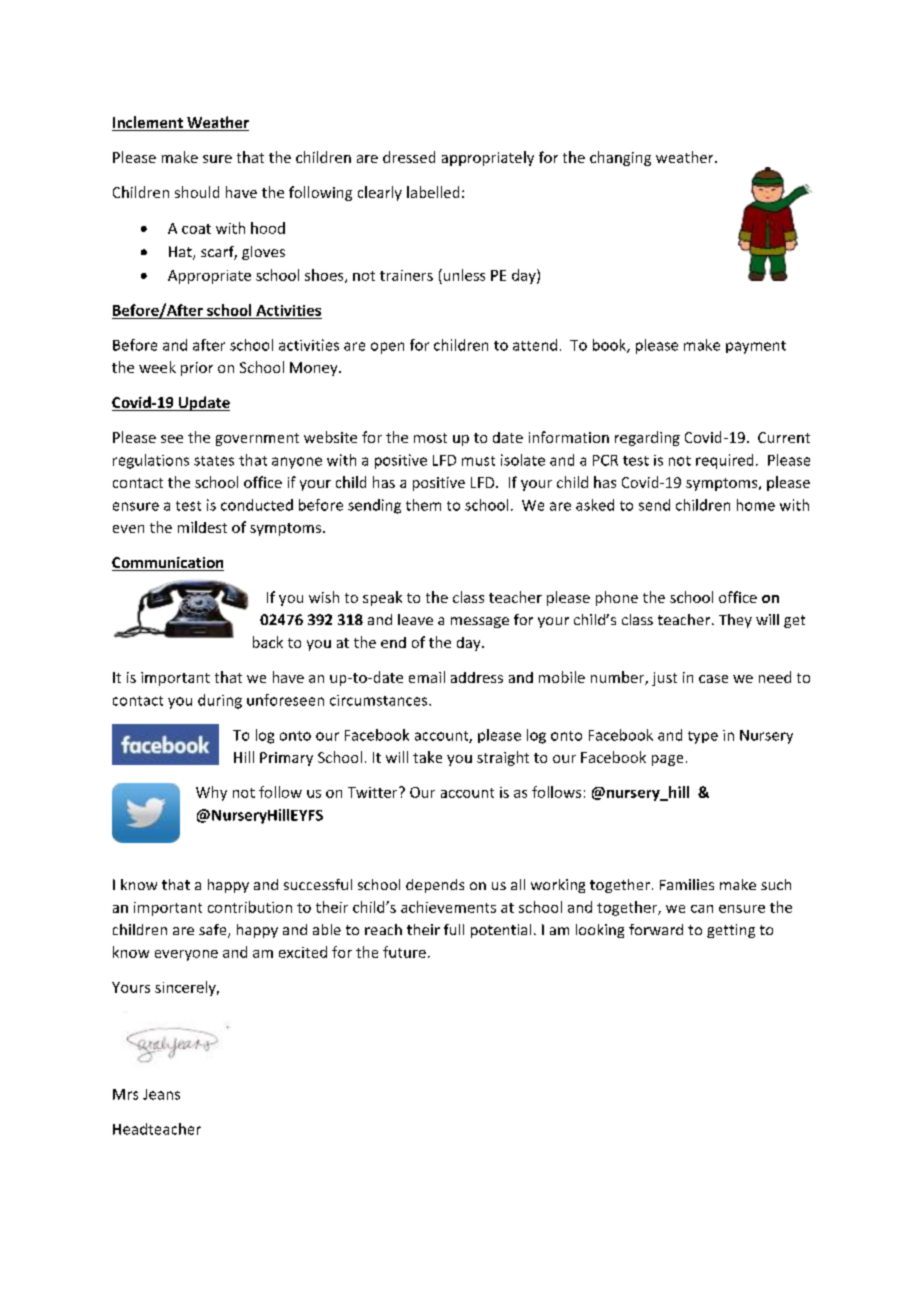  I want to click on message, so click(480, 622).
